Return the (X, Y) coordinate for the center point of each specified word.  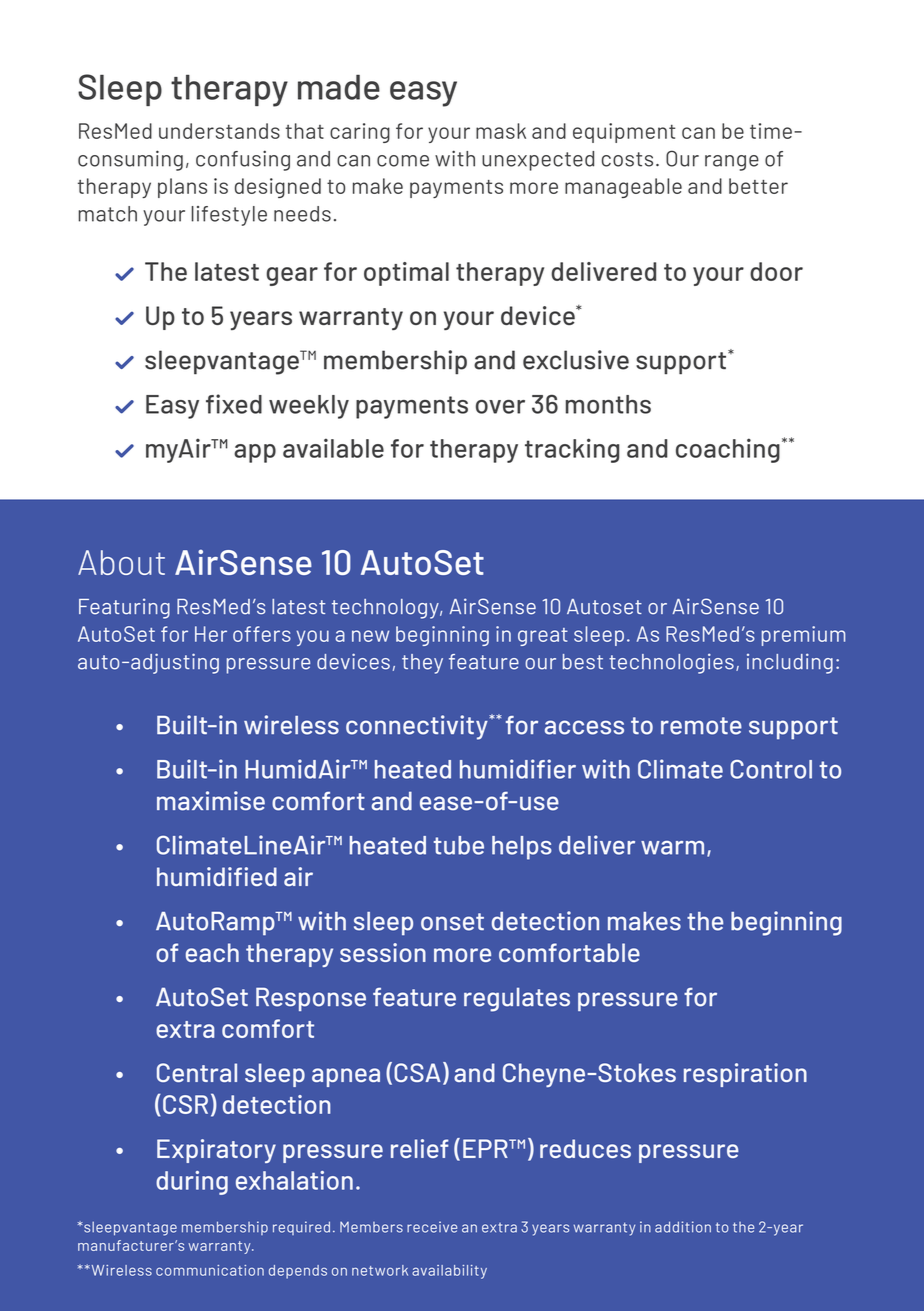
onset (452, 922)
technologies (671, 663)
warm (672, 848)
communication (210, 1270)
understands (219, 131)
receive (432, 1227)
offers (262, 634)
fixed (234, 404)
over (500, 407)
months (608, 404)
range (732, 163)
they (422, 664)
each (212, 952)
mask (501, 131)
